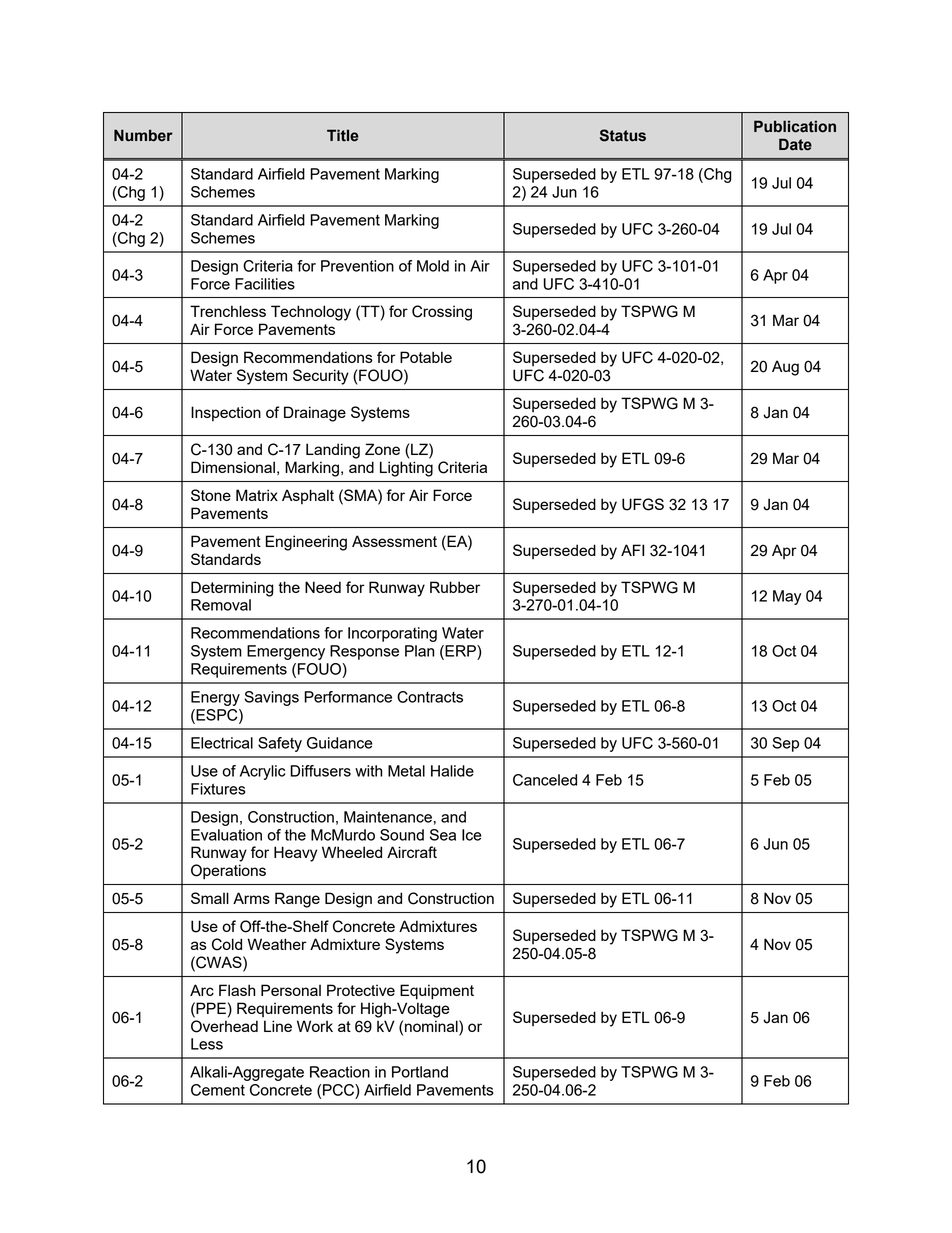 This page has height=1233, width=952. Describe the element at coordinates (143, 135) in the page. I see `Number` at that location.
